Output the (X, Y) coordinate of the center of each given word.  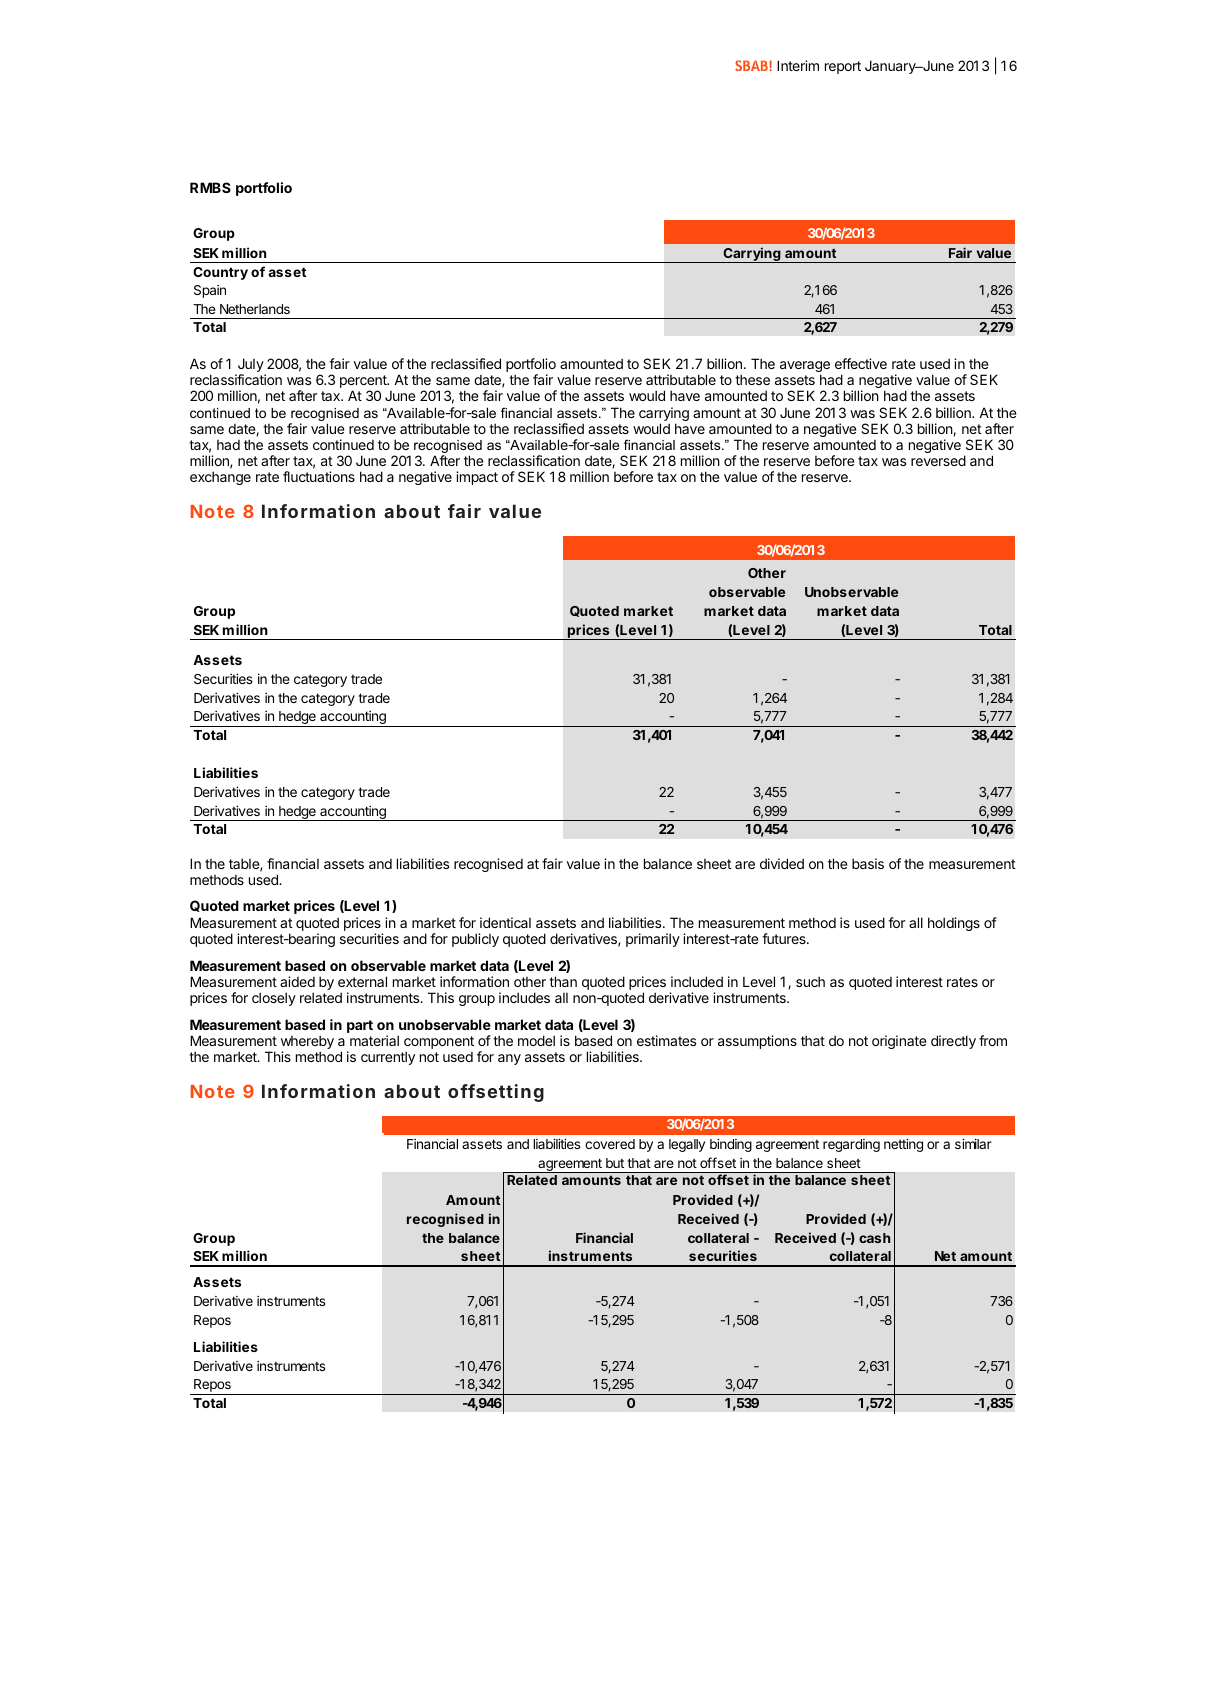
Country (220, 273)
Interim (798, 65)
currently (388, 1058)
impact (477, 478)
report (843, 67)
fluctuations (319, 476)
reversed (938, 460)
